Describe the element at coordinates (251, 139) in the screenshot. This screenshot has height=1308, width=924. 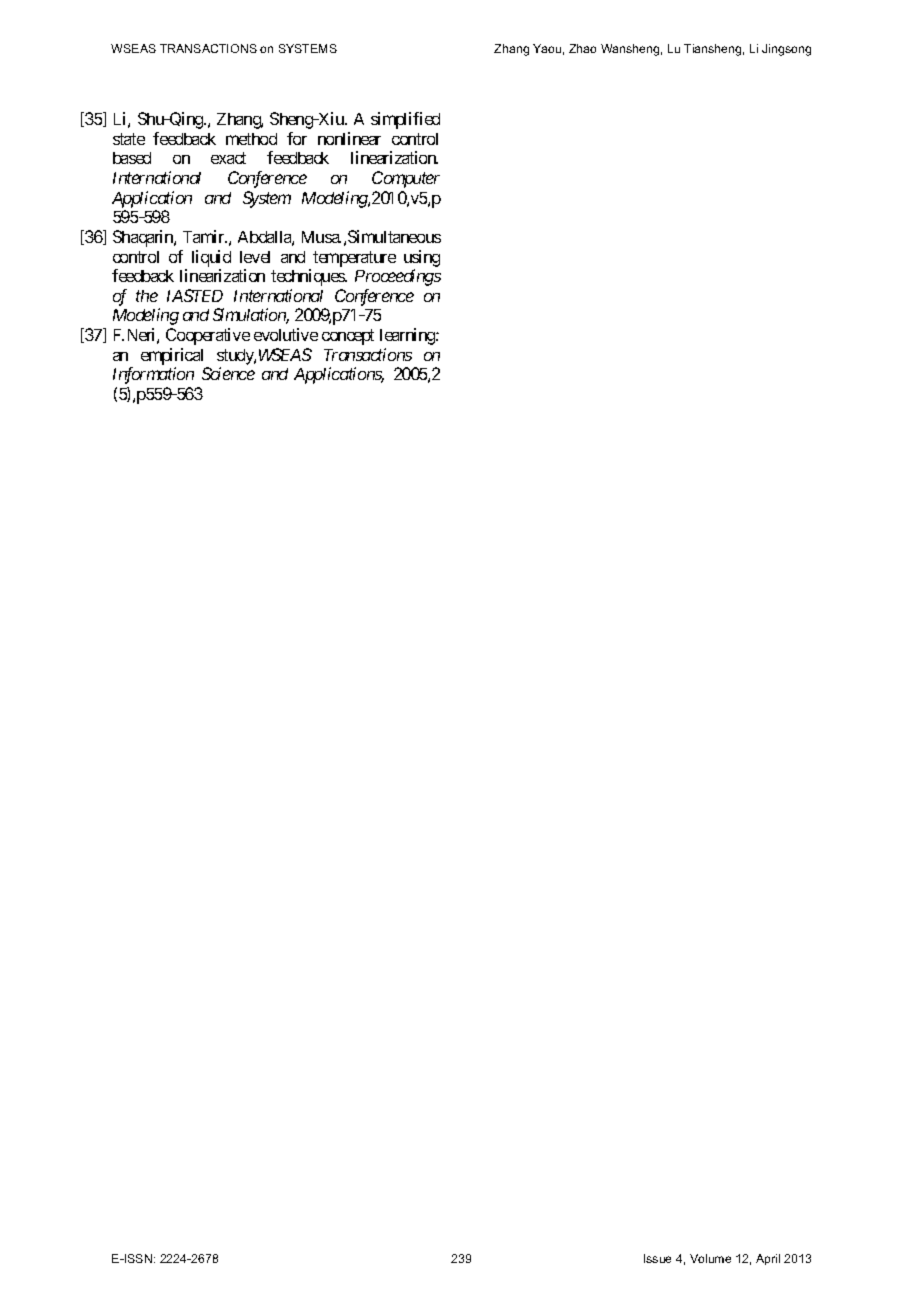
I see `method` at that location.
